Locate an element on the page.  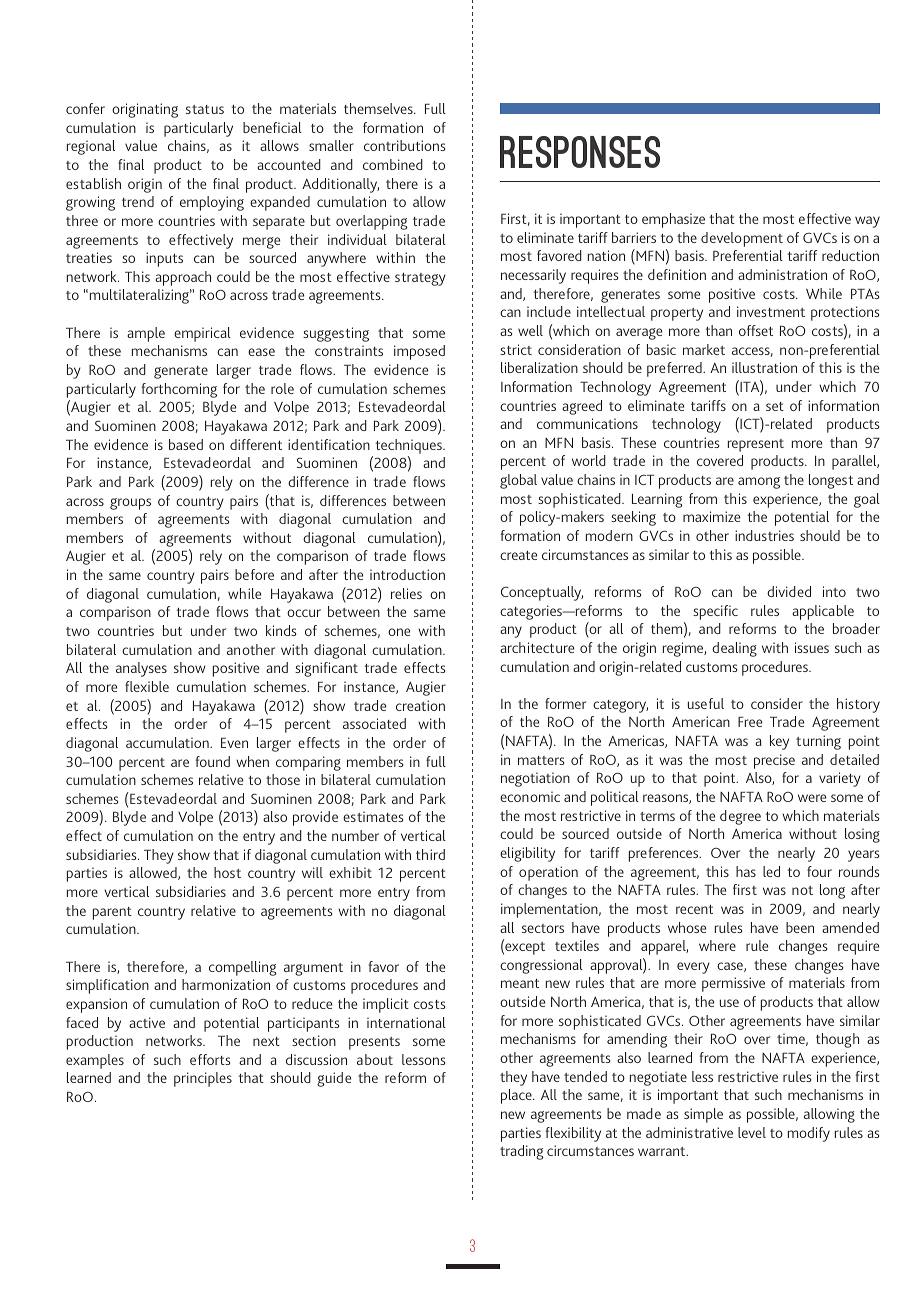
analyses is located at coordinates (141, 669).
